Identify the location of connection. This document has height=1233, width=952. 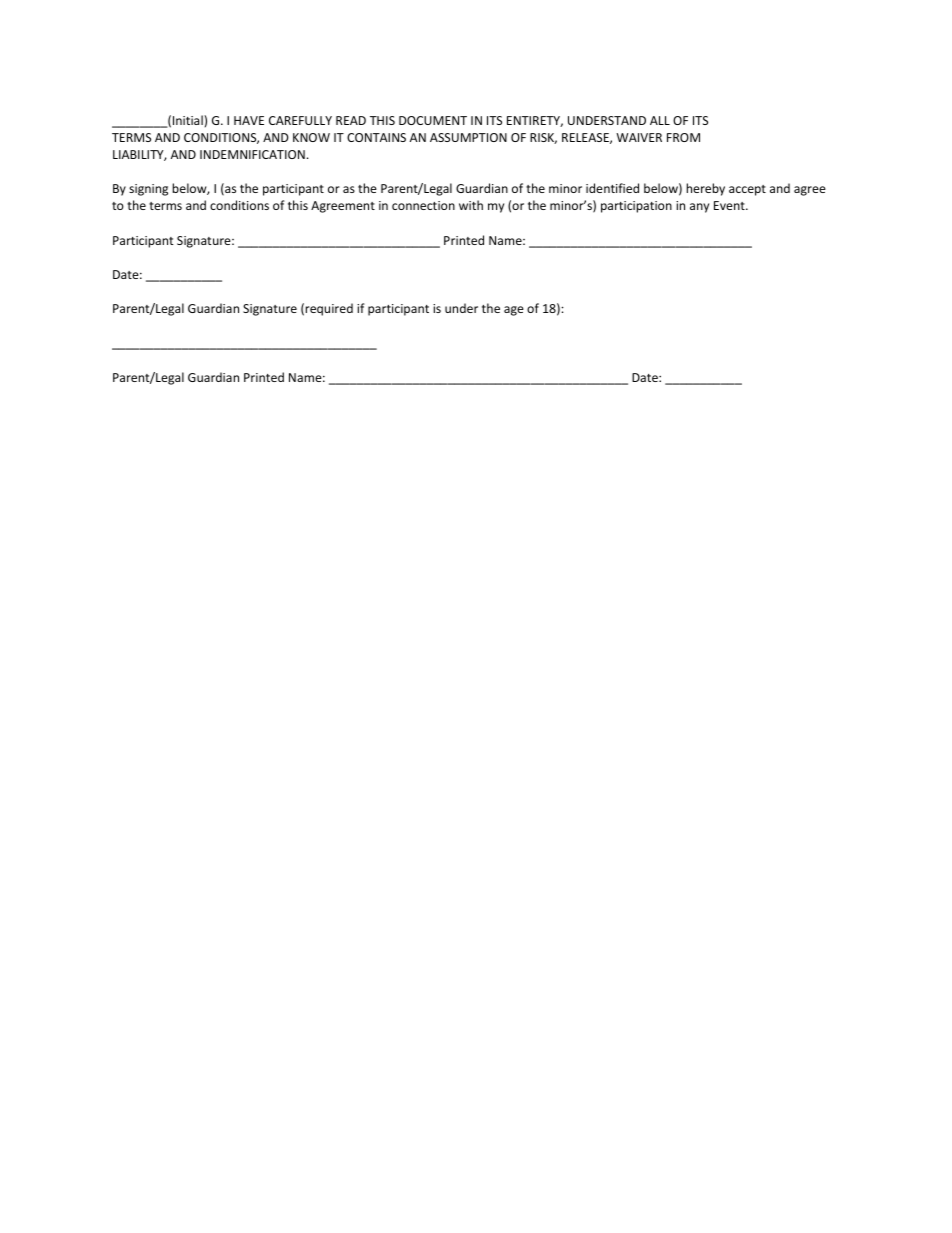
(423, 205).
